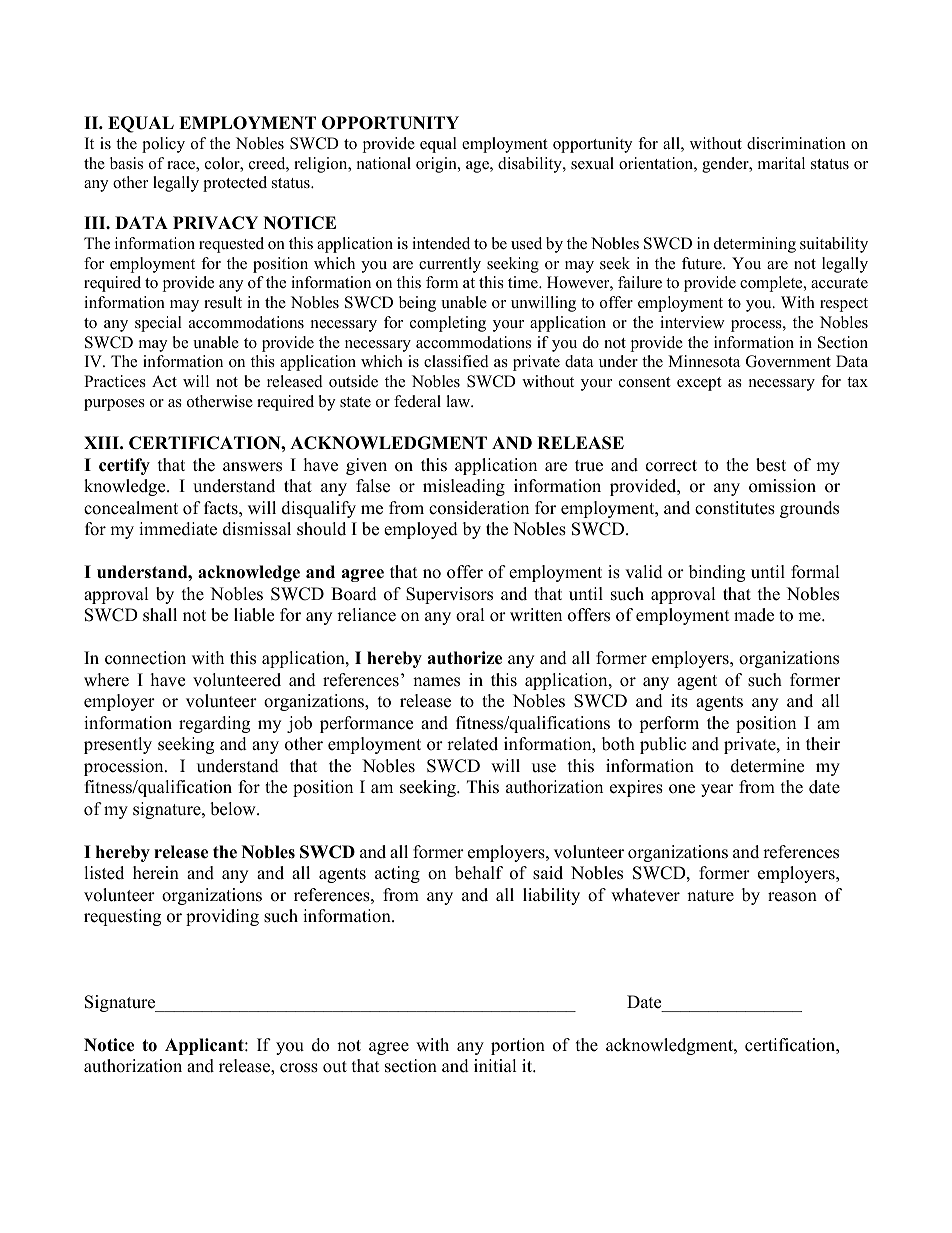 This screenshot has width=952, height=1233. I want to click on behalf, so click(479, 873).
